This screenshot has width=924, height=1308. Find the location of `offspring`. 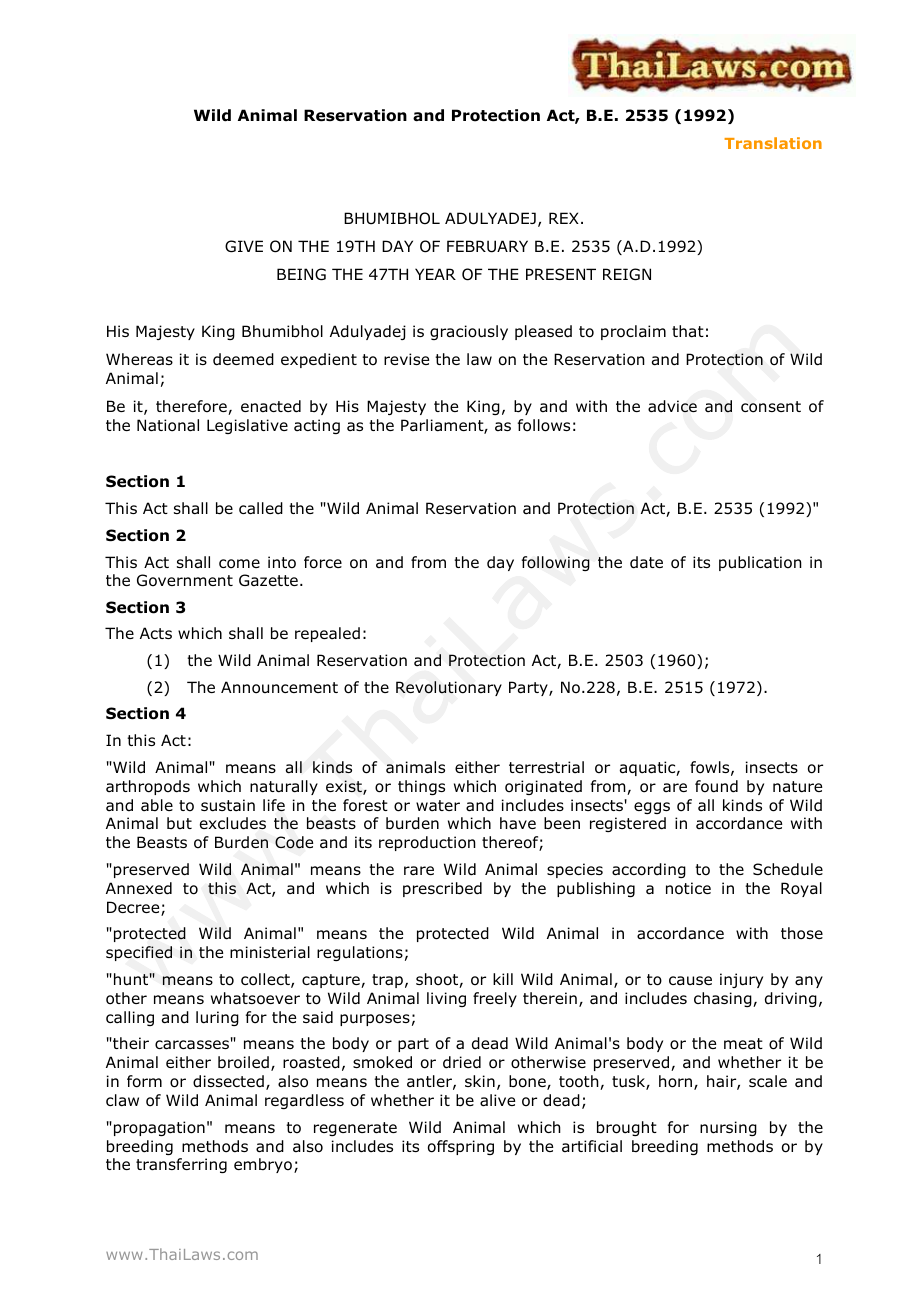

offspring is located at coordinates (461, 1147).
